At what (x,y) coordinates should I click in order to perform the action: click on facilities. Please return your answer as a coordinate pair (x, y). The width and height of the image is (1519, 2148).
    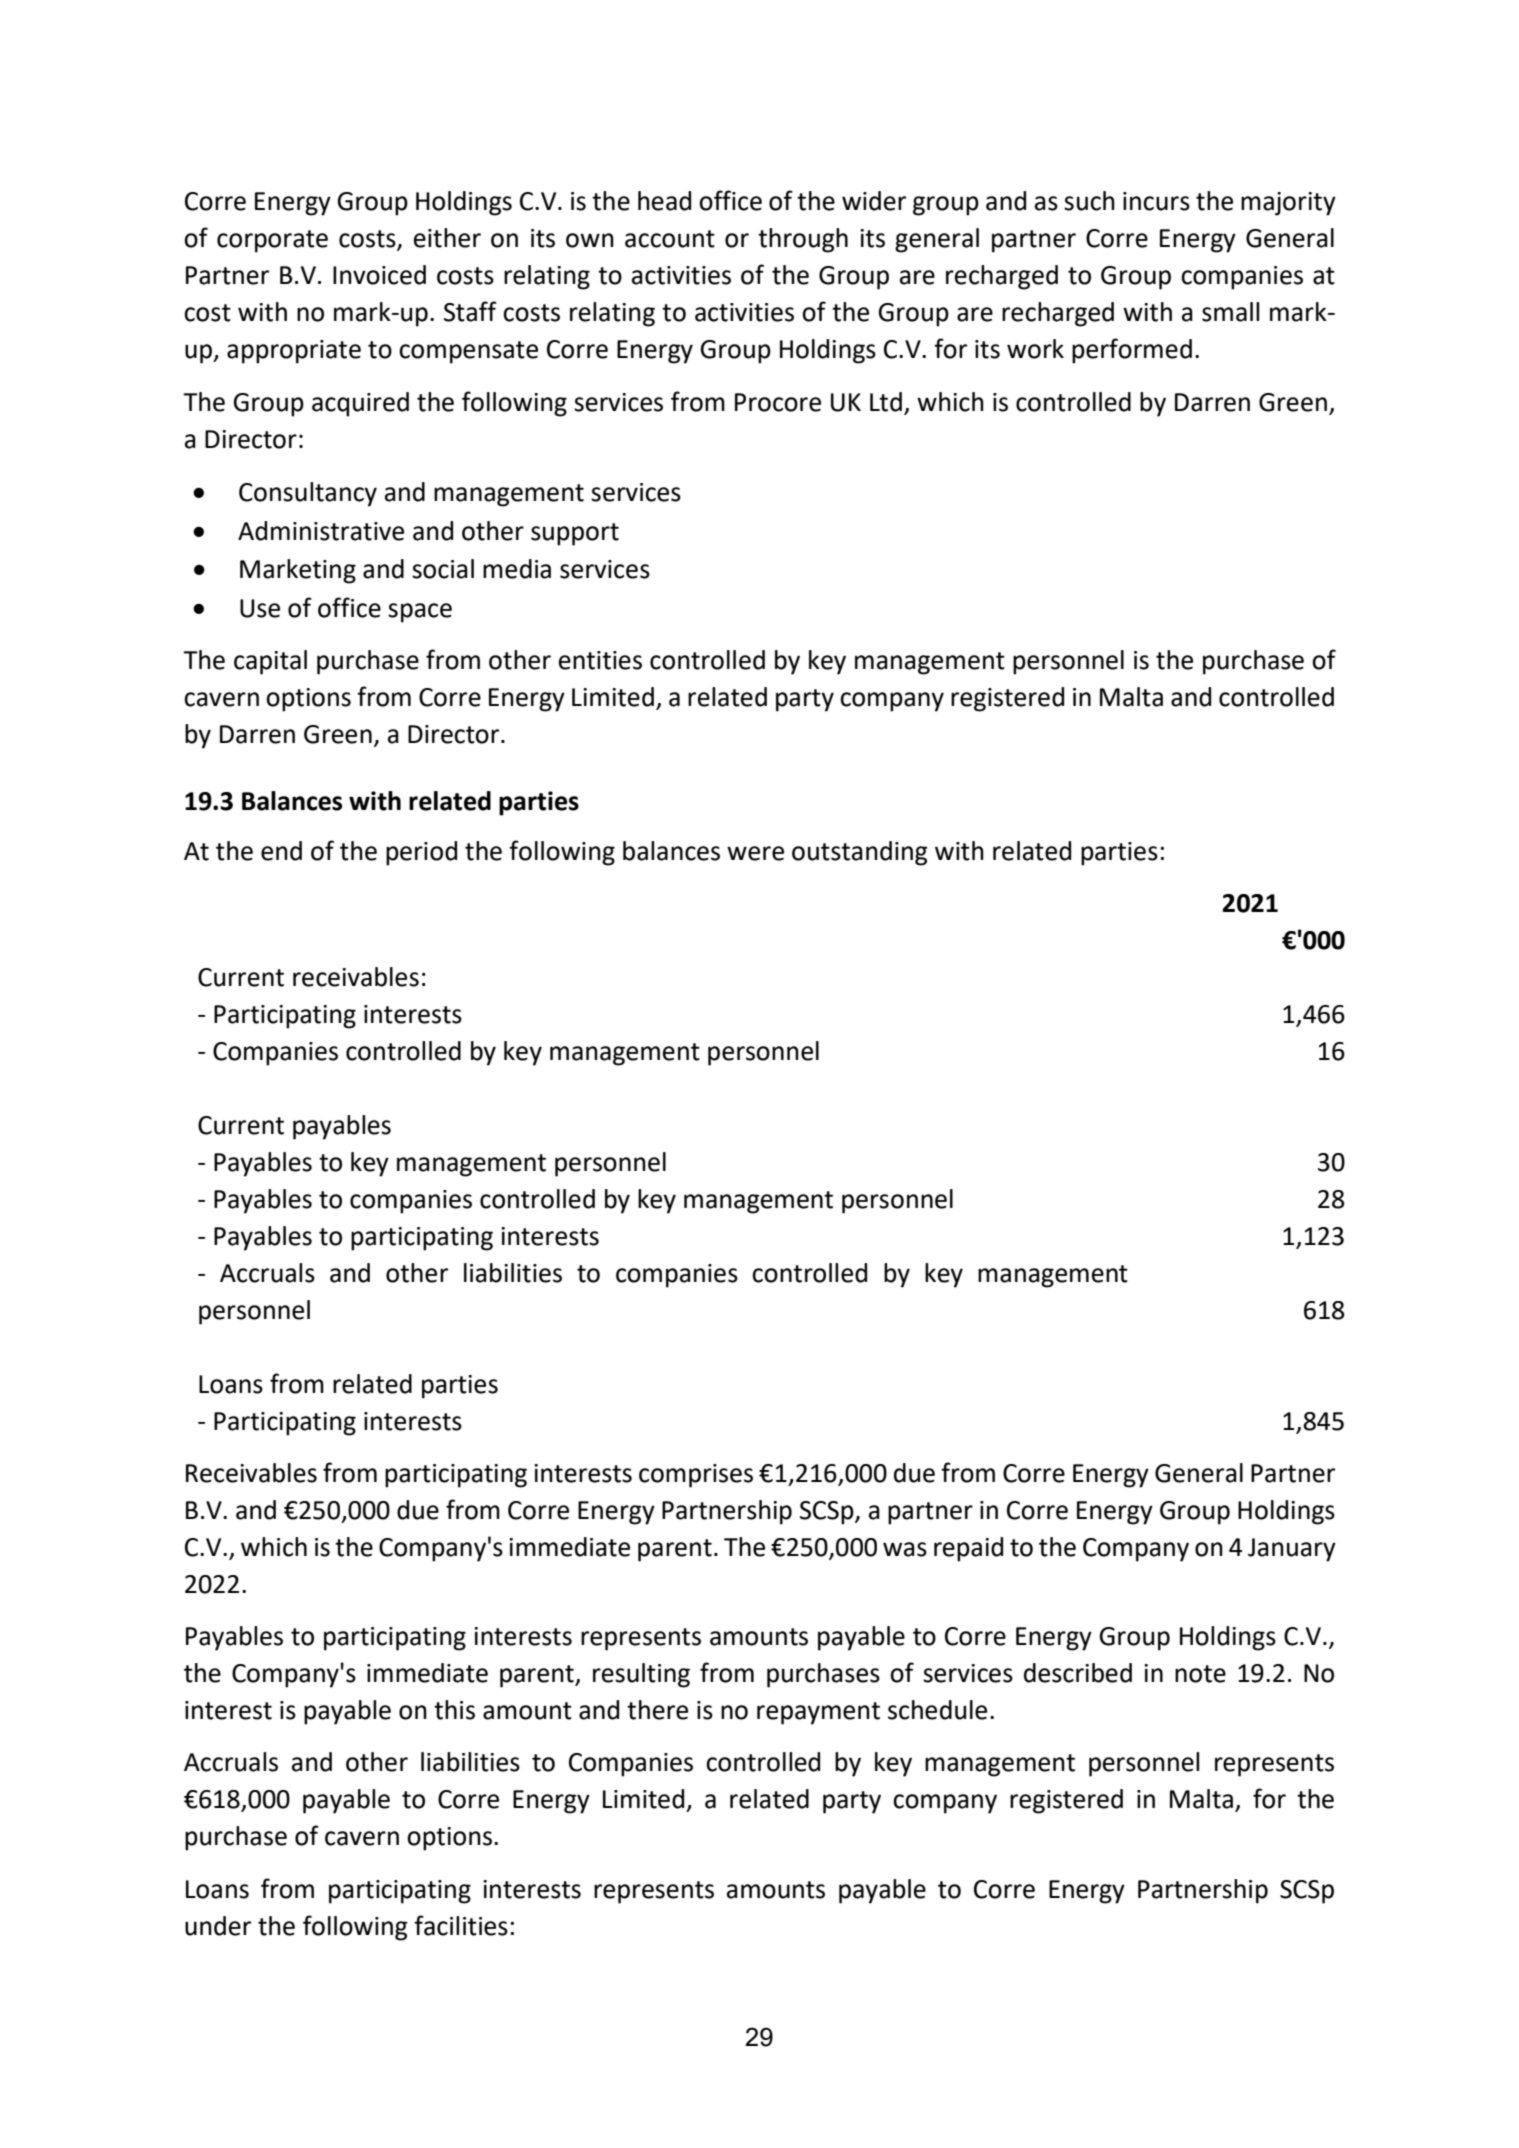
    Looking at the image, I should click on (461, 1925).
